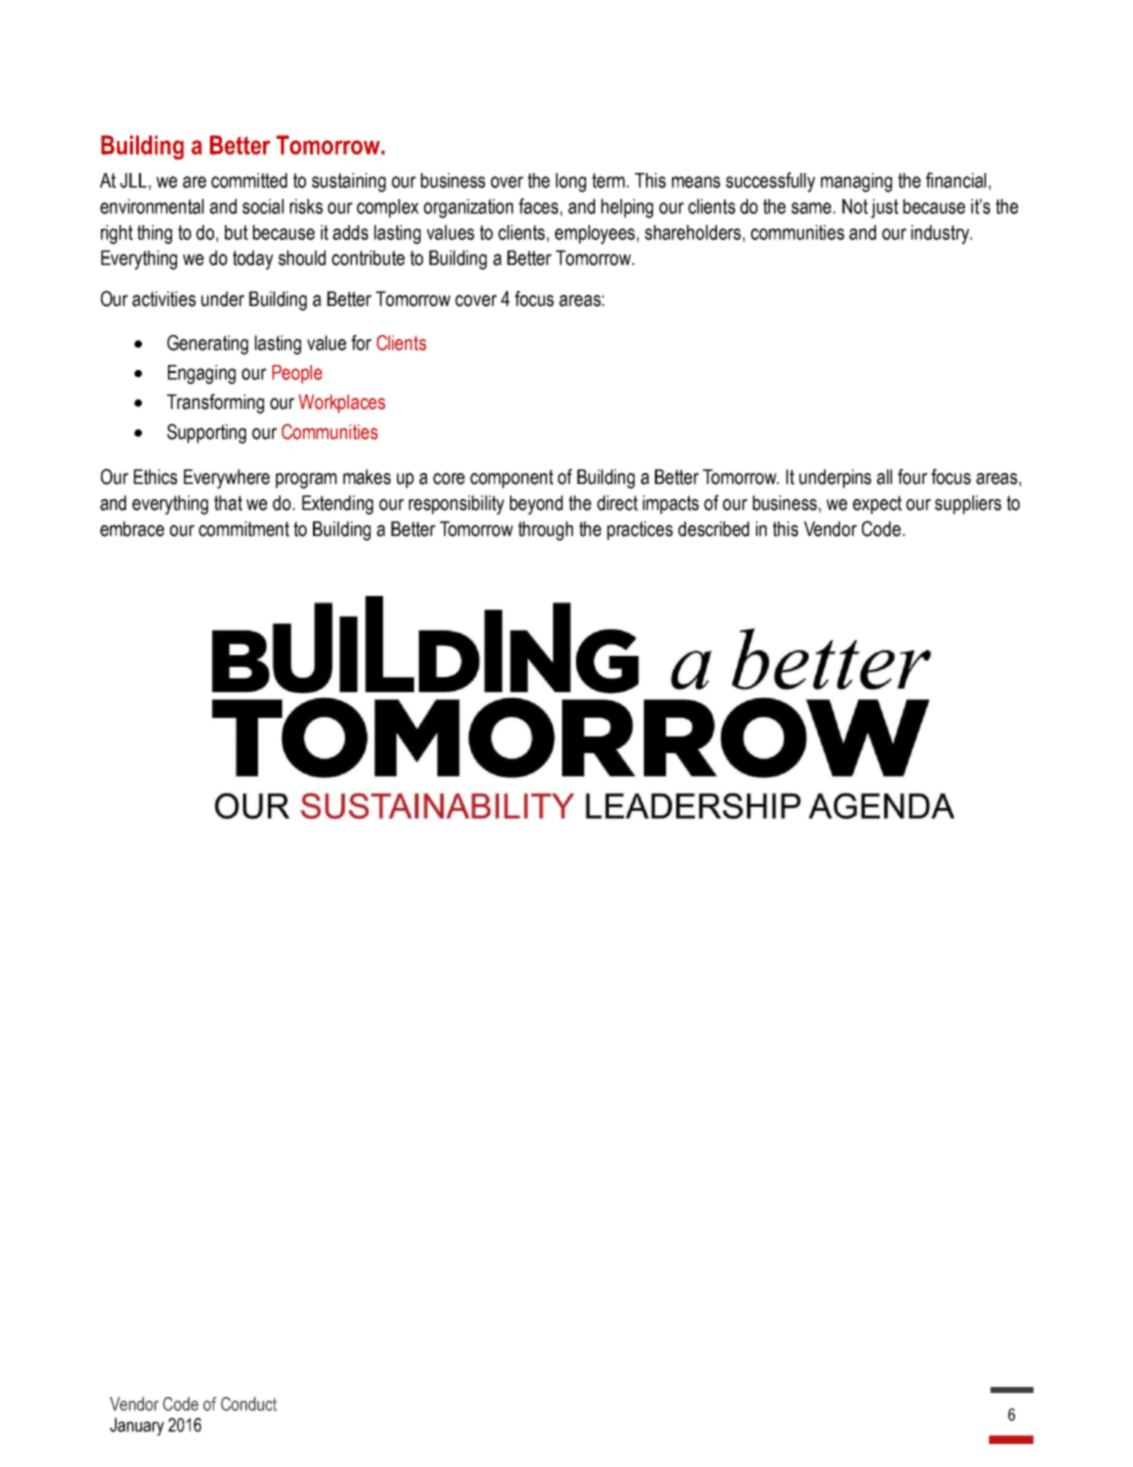 The height and width of the page is (1467, 1133). What do you see at coordinates (263, 206) in the page?
I see `social` at bounding box center [263, 206].
